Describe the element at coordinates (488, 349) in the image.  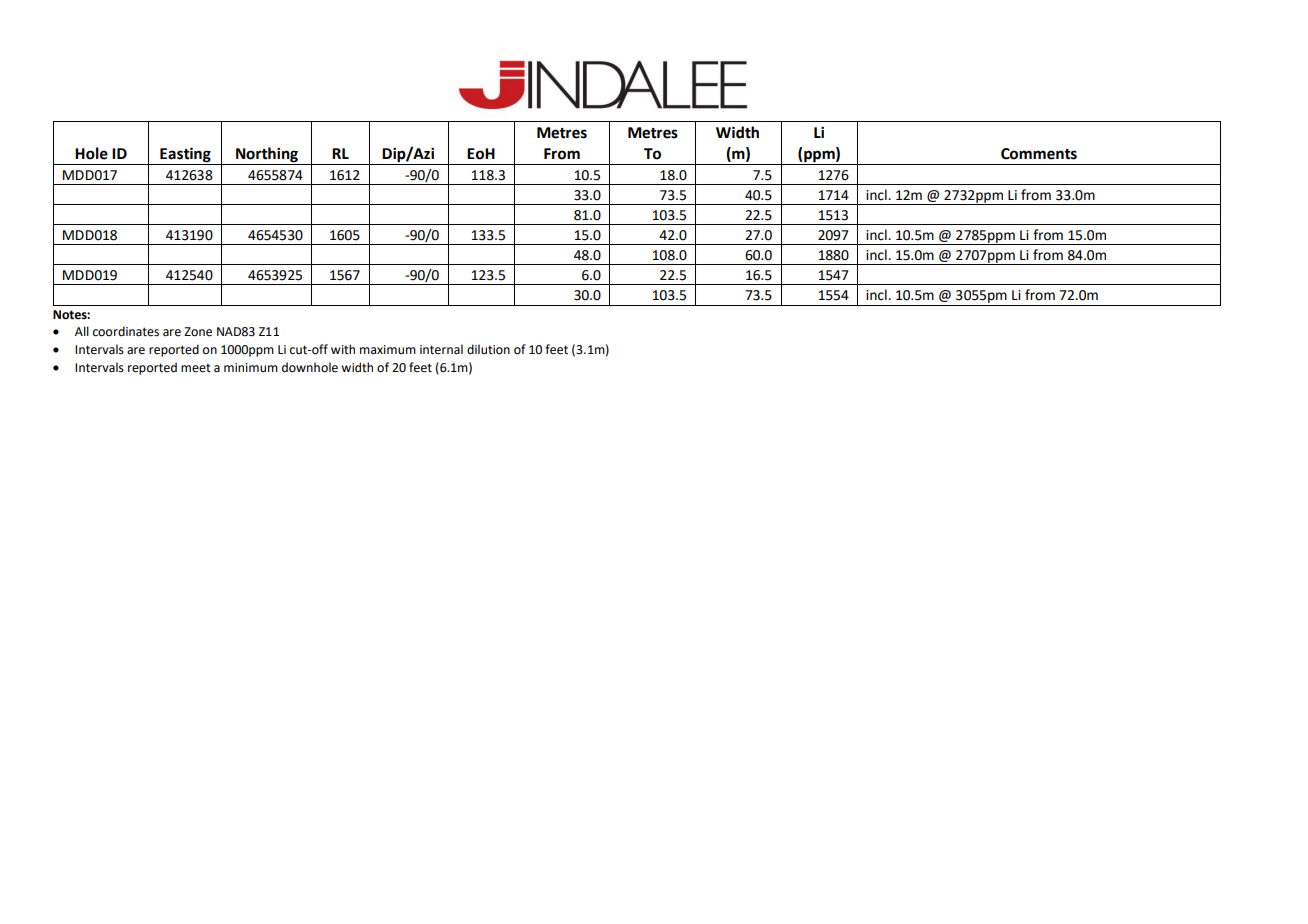
I see `dilution` at that location.
